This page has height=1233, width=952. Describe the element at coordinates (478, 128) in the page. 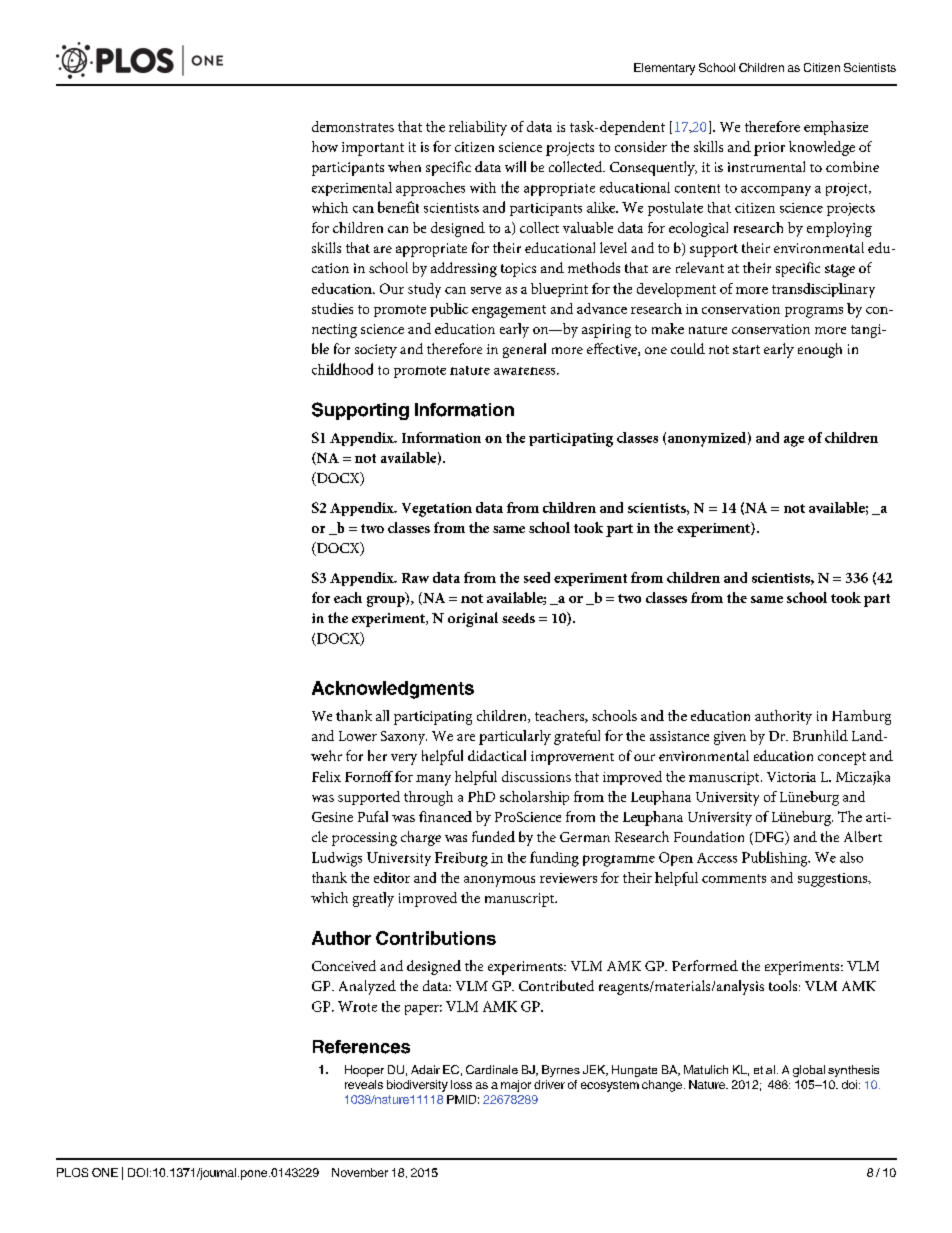

I see `reliability` at that location.
